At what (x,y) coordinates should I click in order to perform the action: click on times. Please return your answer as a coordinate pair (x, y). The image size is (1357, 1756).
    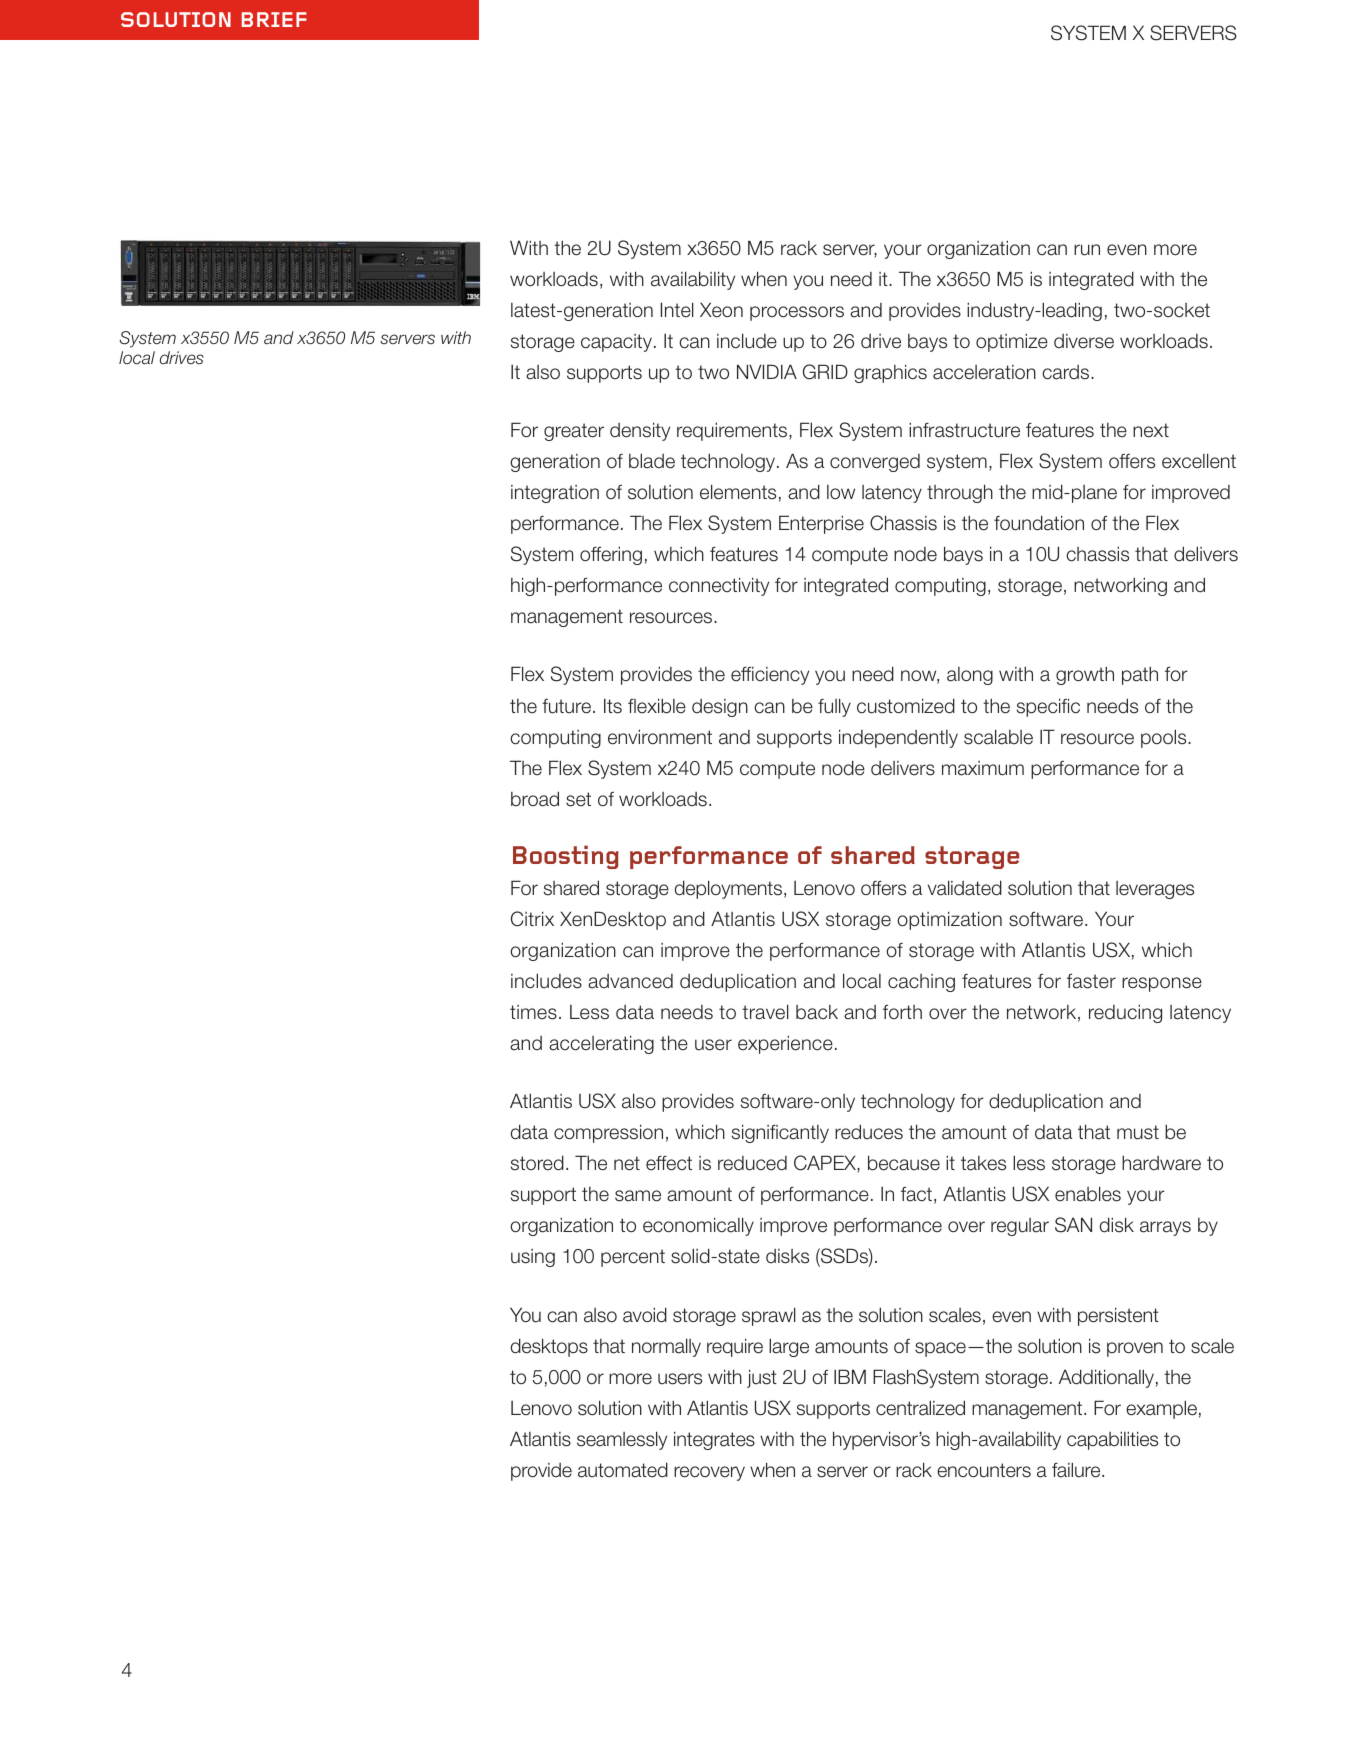
    Looking at the image, I should click on (533, 1012).
